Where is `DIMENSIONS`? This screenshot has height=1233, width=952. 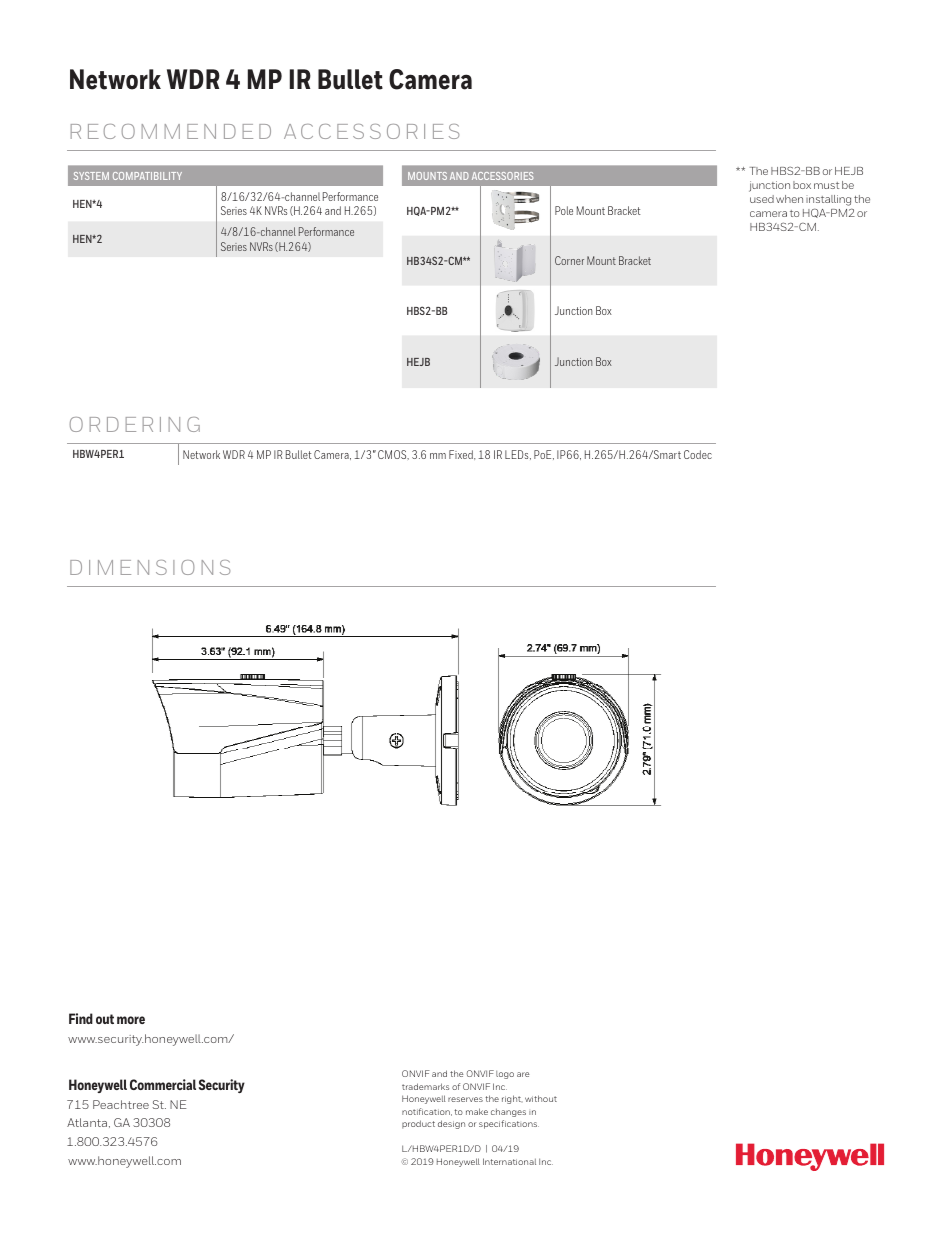 DIMENSIONS is located at coordinates (150, 567).
